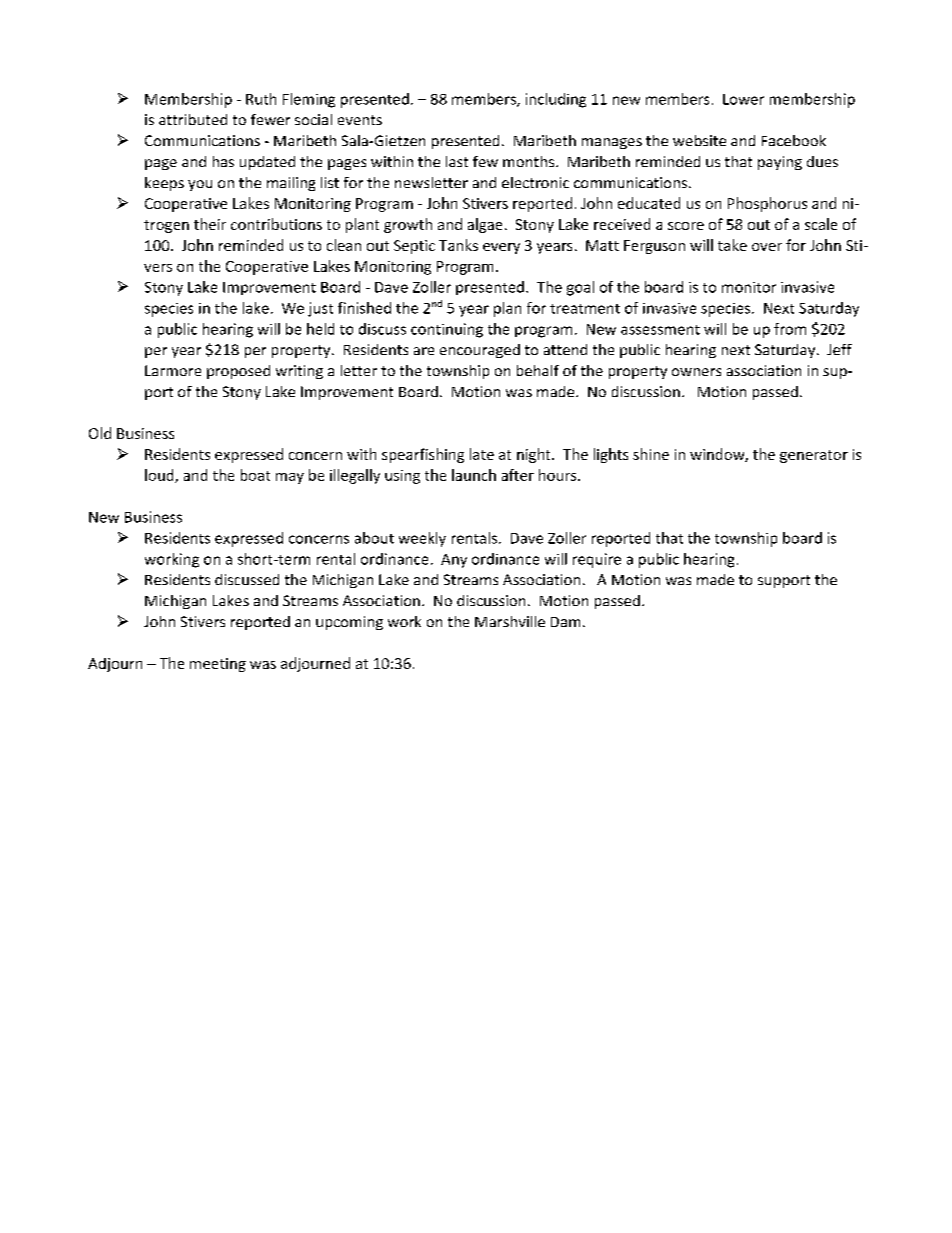 This screenshot has height=1233, width=952. What do you see at coordinates (556, 100) in the screenshot?
I see `including` at bounding box center [556, 100].
